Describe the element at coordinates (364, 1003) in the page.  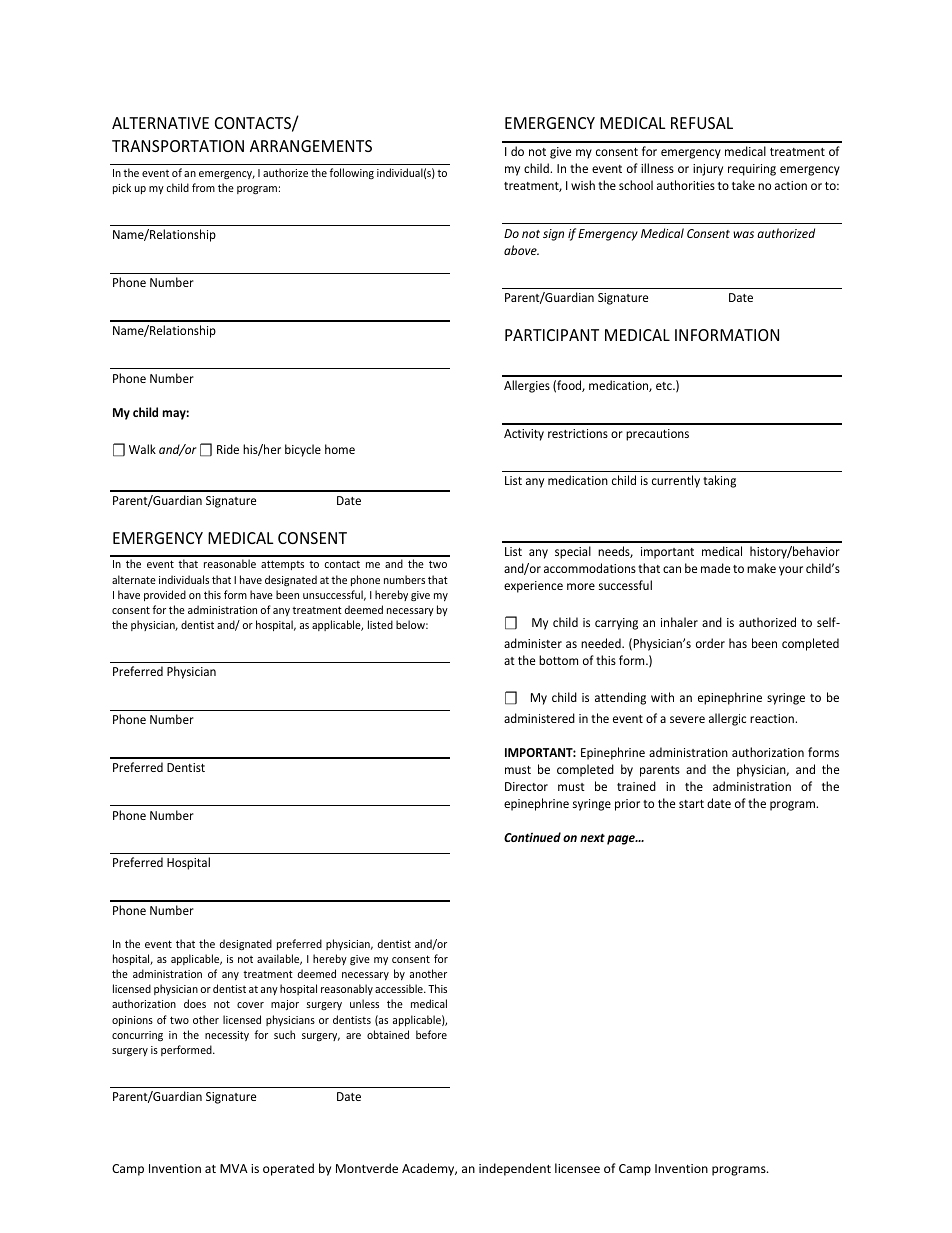
I see `unless` at that location.
